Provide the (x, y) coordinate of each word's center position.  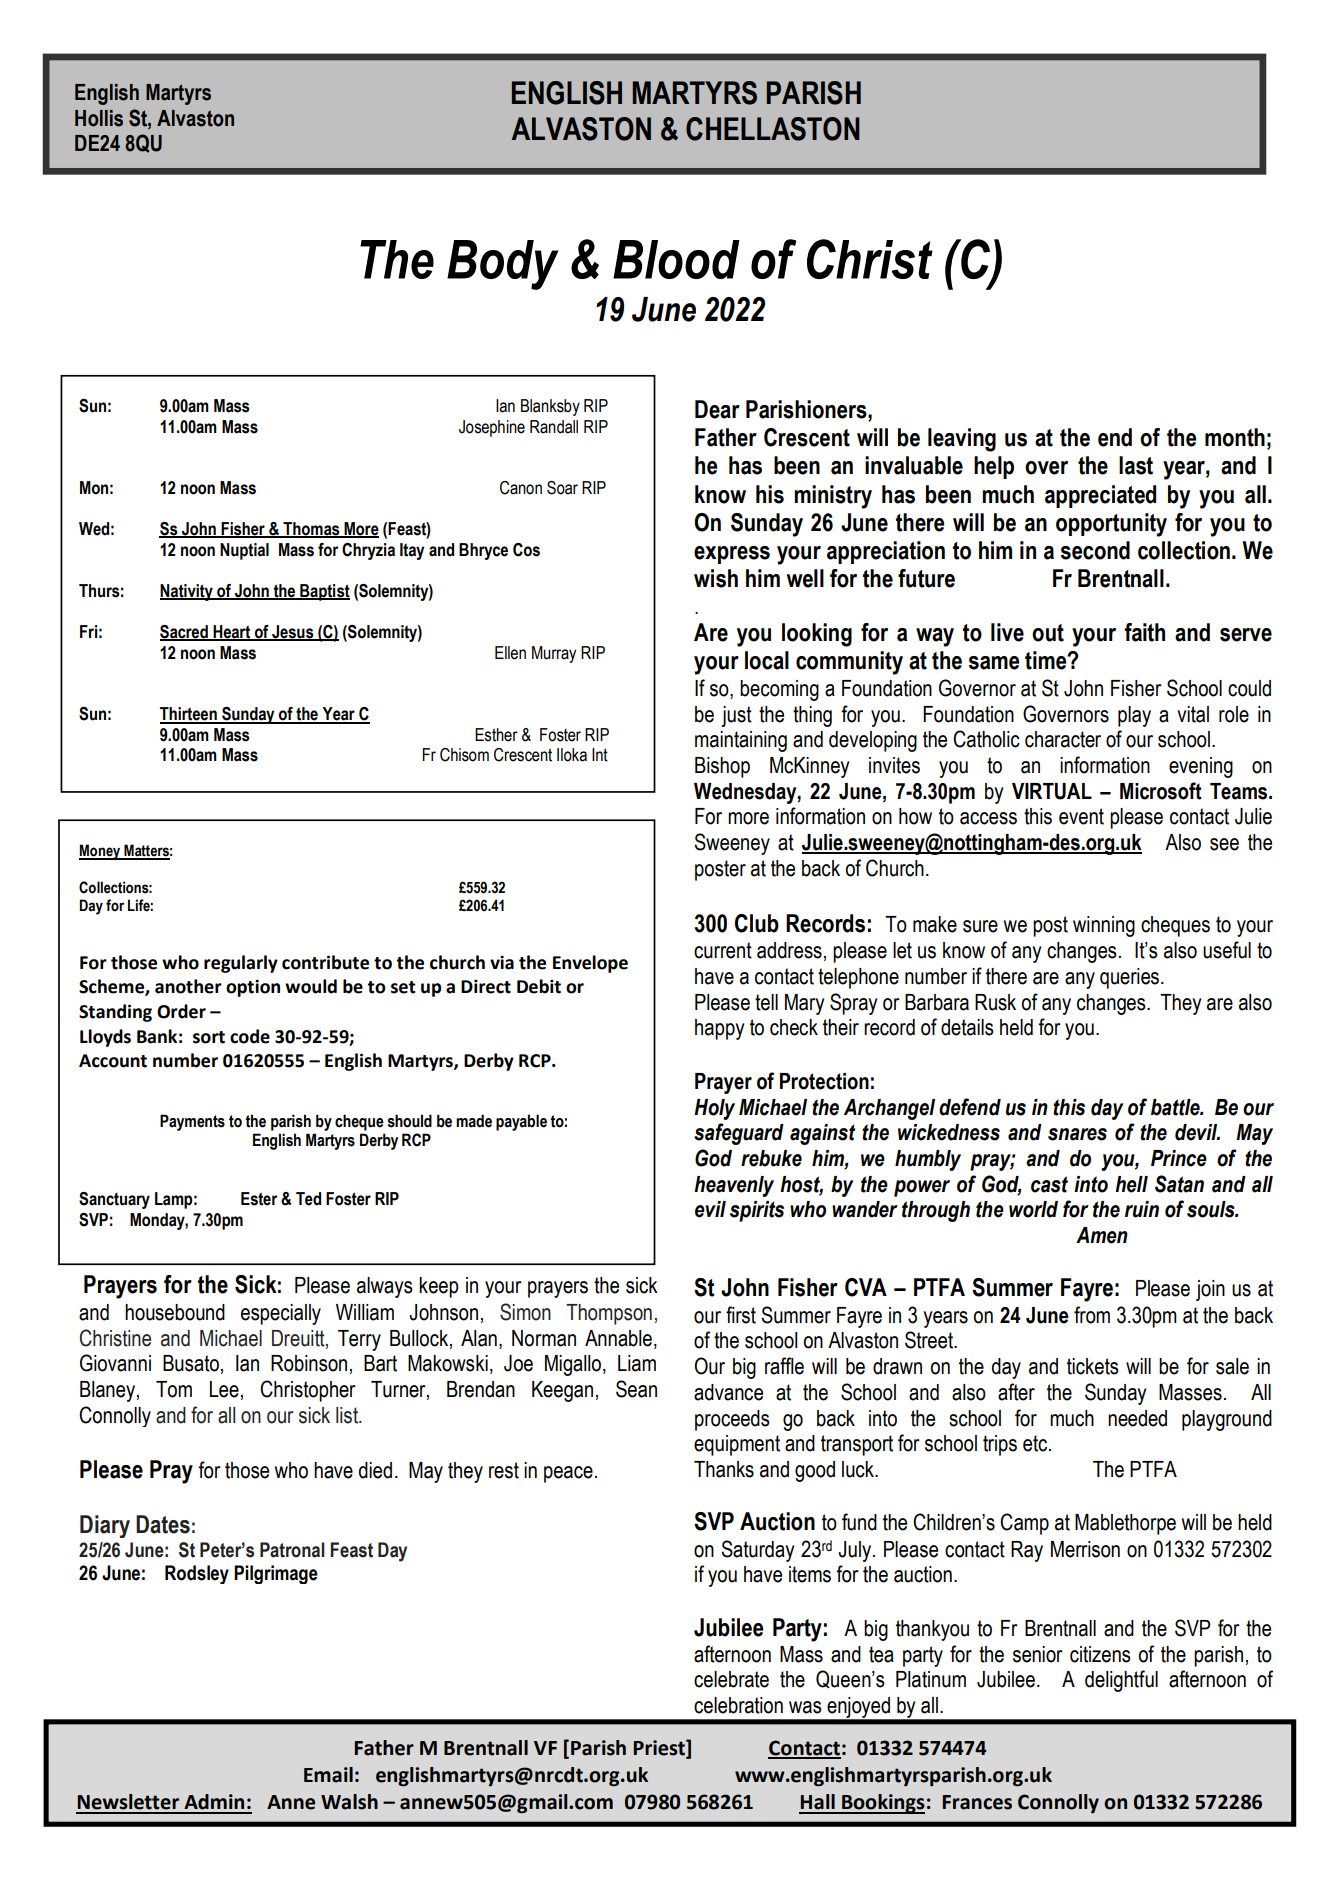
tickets (1093, 1366)
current (723, 950)
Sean (636, 1389)
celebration (738, 1705)
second (1095, 550)
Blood (676, 259)
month (1235, 437)
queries (1129, 978)
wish (716, 578)
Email (328, 1775)
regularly (241, 964)
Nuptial (244, 551)
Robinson (309, 1363)
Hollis (99, 118)
